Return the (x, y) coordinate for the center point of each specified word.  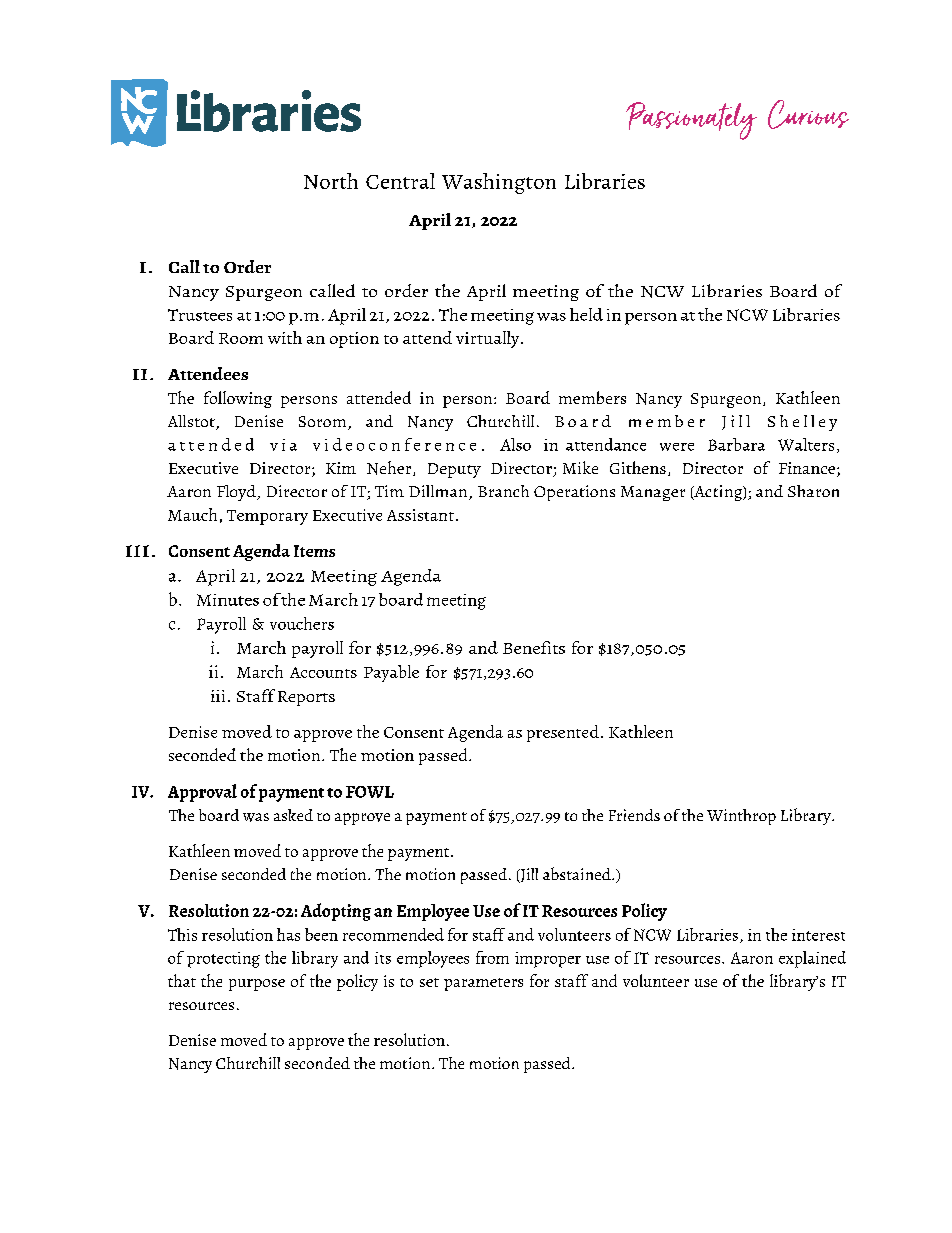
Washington (499, 183)
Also (515, 444)
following (238, 399)
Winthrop (741, 817)
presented (564, 733)
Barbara (736, 444)
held (586, 314)
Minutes (228, 600)
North (331, 181)
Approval (202, 793)
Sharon (813, 491)
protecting (223, 960)
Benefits (534, 647)
